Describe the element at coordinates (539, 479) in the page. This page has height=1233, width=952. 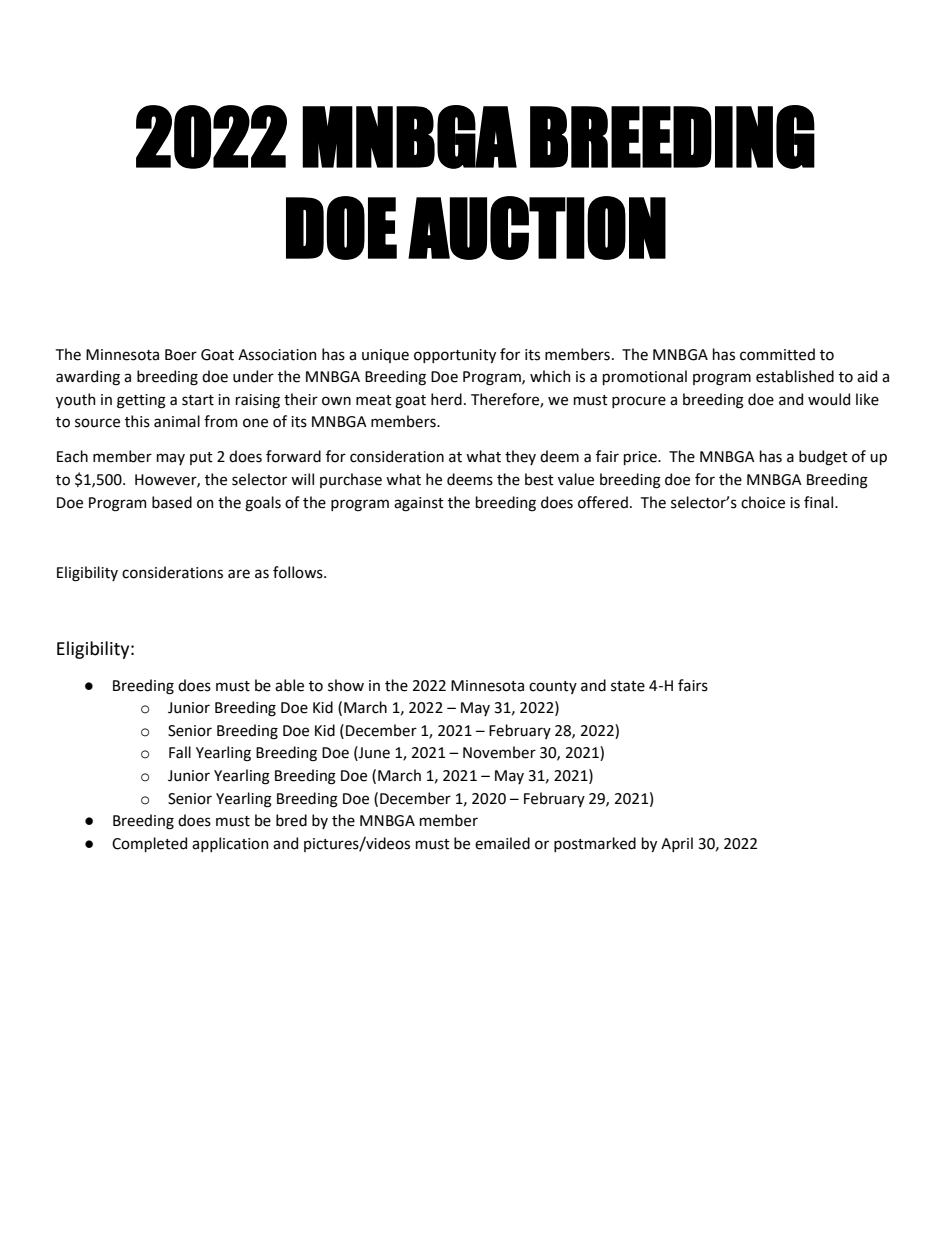
I see `best` at that location.
